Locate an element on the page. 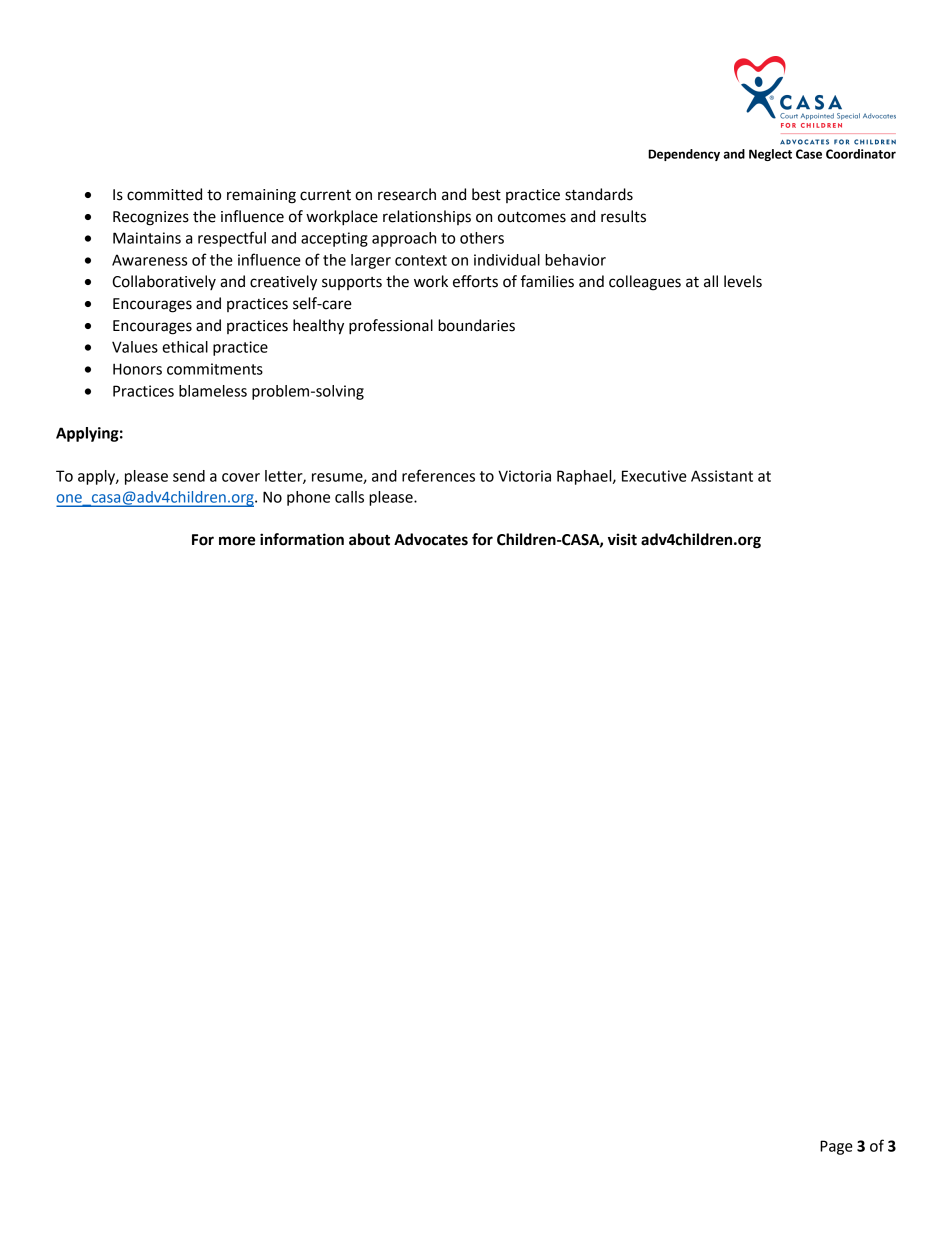  Executive is located at coordinates (654, 476).
